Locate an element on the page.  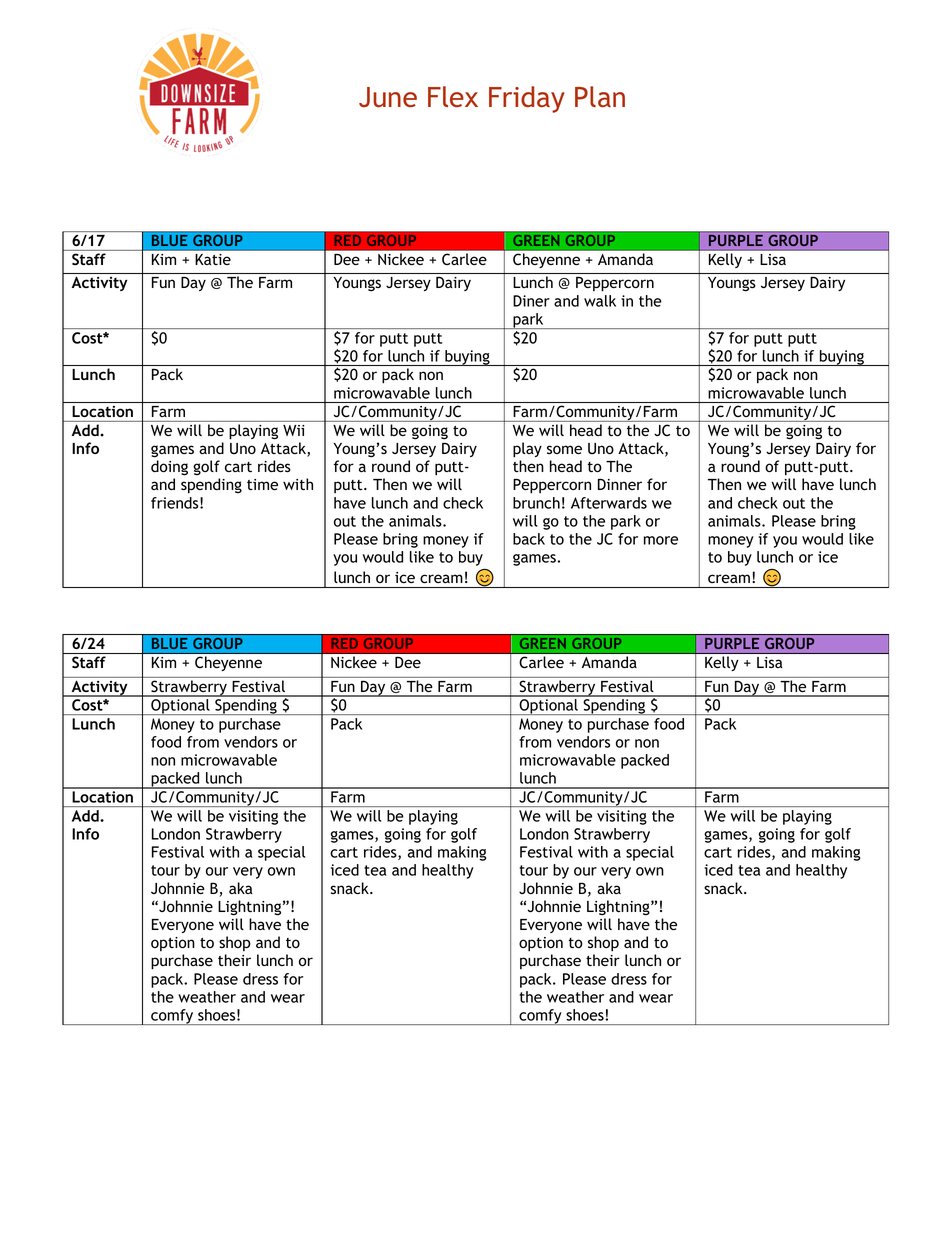
Diner is located at coordinates (531, 301).
